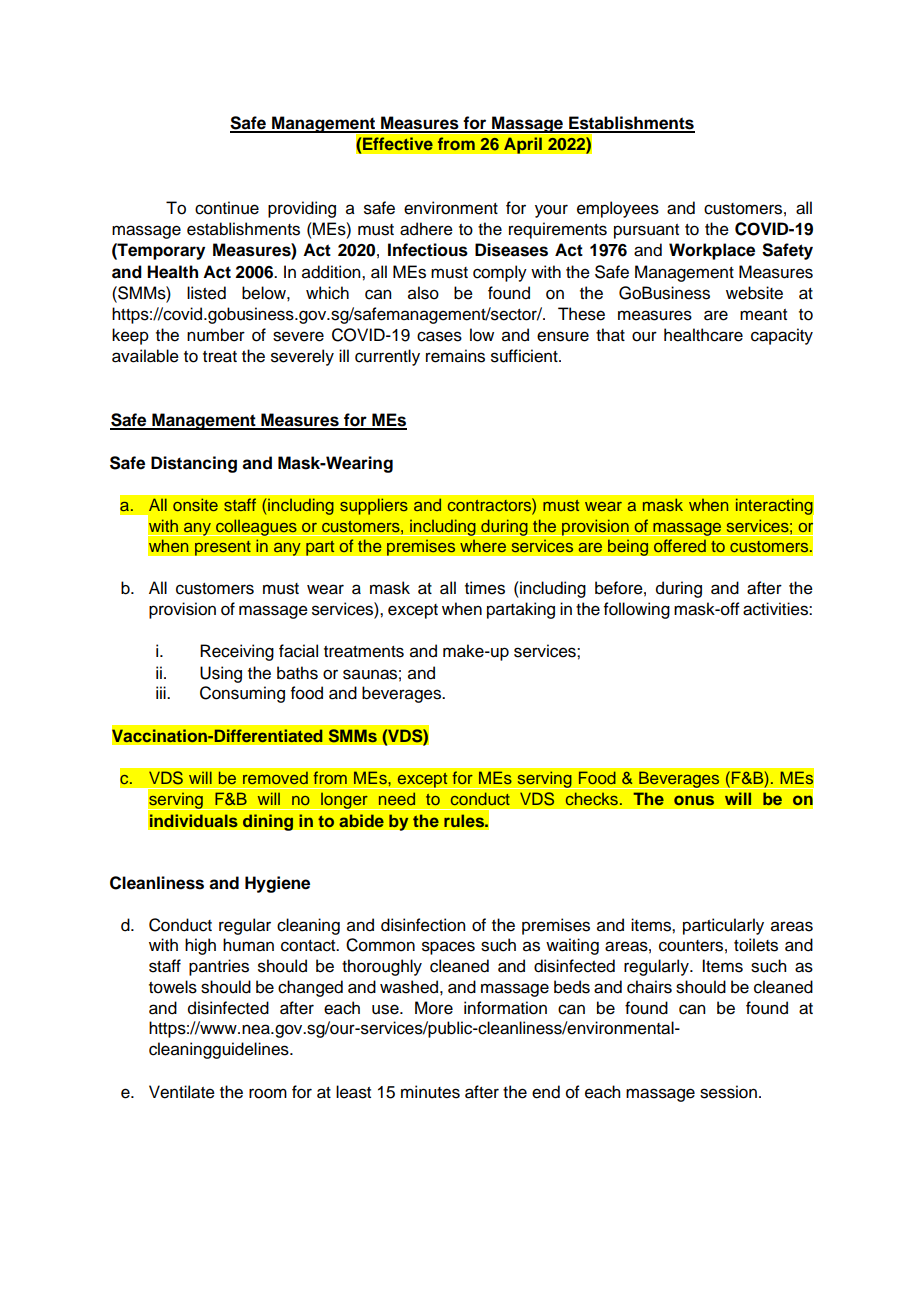 This page has width=924, height=1308. Describe the element at coordinates (646, 231) in the page. I see `pursuant` at that location.
